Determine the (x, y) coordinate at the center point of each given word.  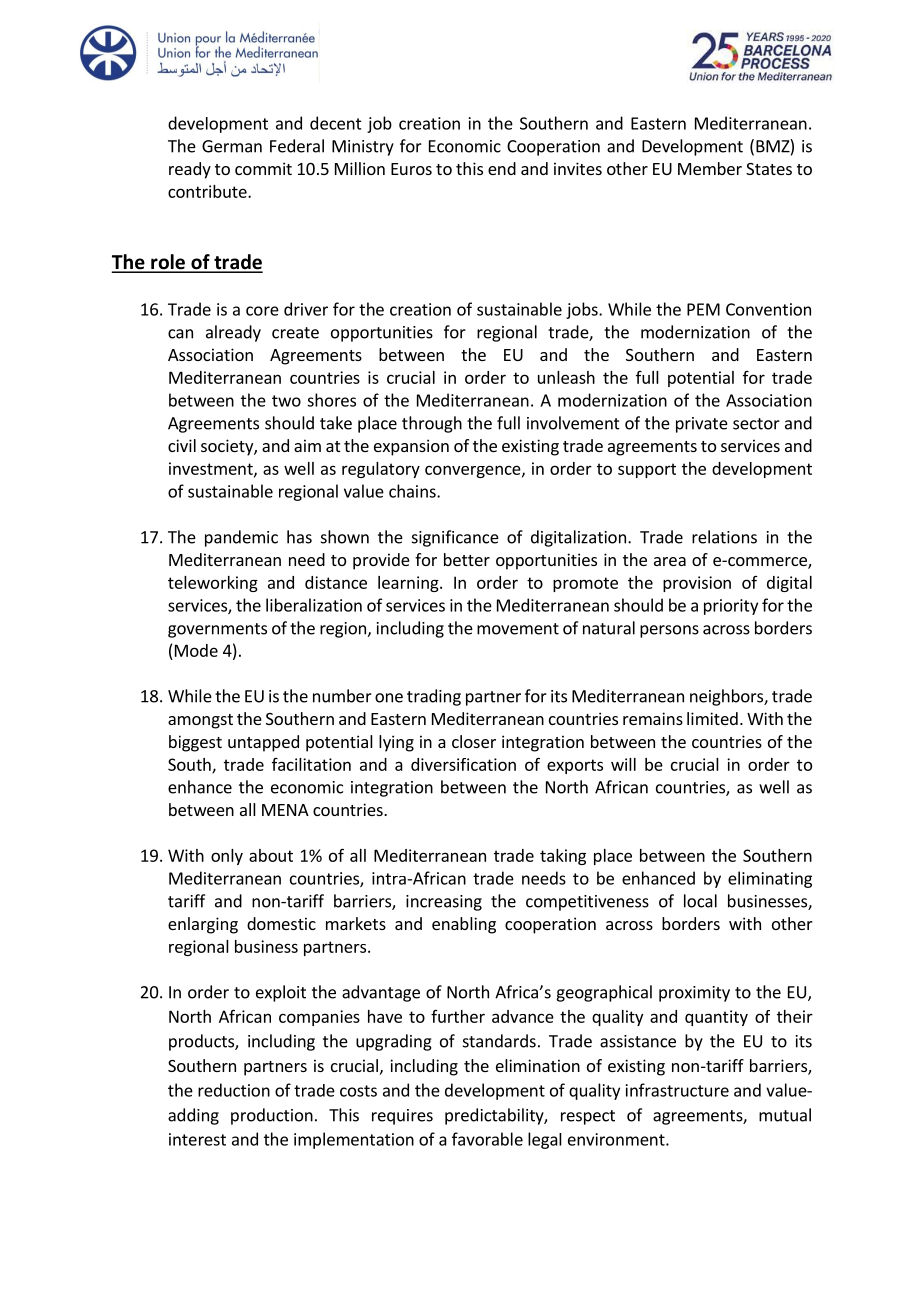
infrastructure (677, 1090)
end (502, 168)
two (286, 401)
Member (710, 168)
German (232, 146)
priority (731, 607)
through (432, 424)
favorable (487, 1139)
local (700, 901)
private (702, 425)
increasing (444, 903)
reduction (234, 1090)
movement (518, 629)
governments (217, 630)
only (227, 857)
